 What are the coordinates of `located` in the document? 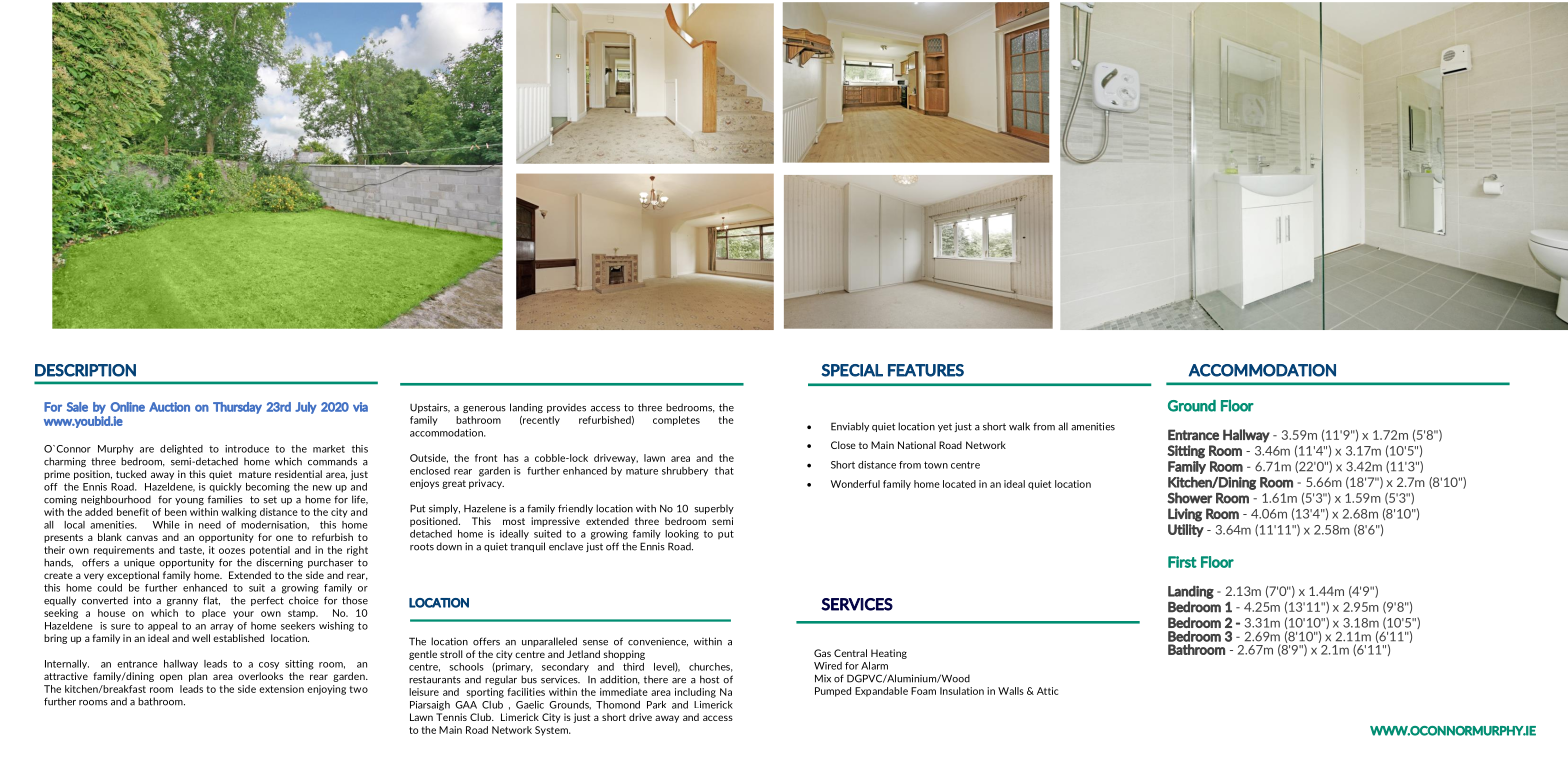 It's located at (959, 484).
